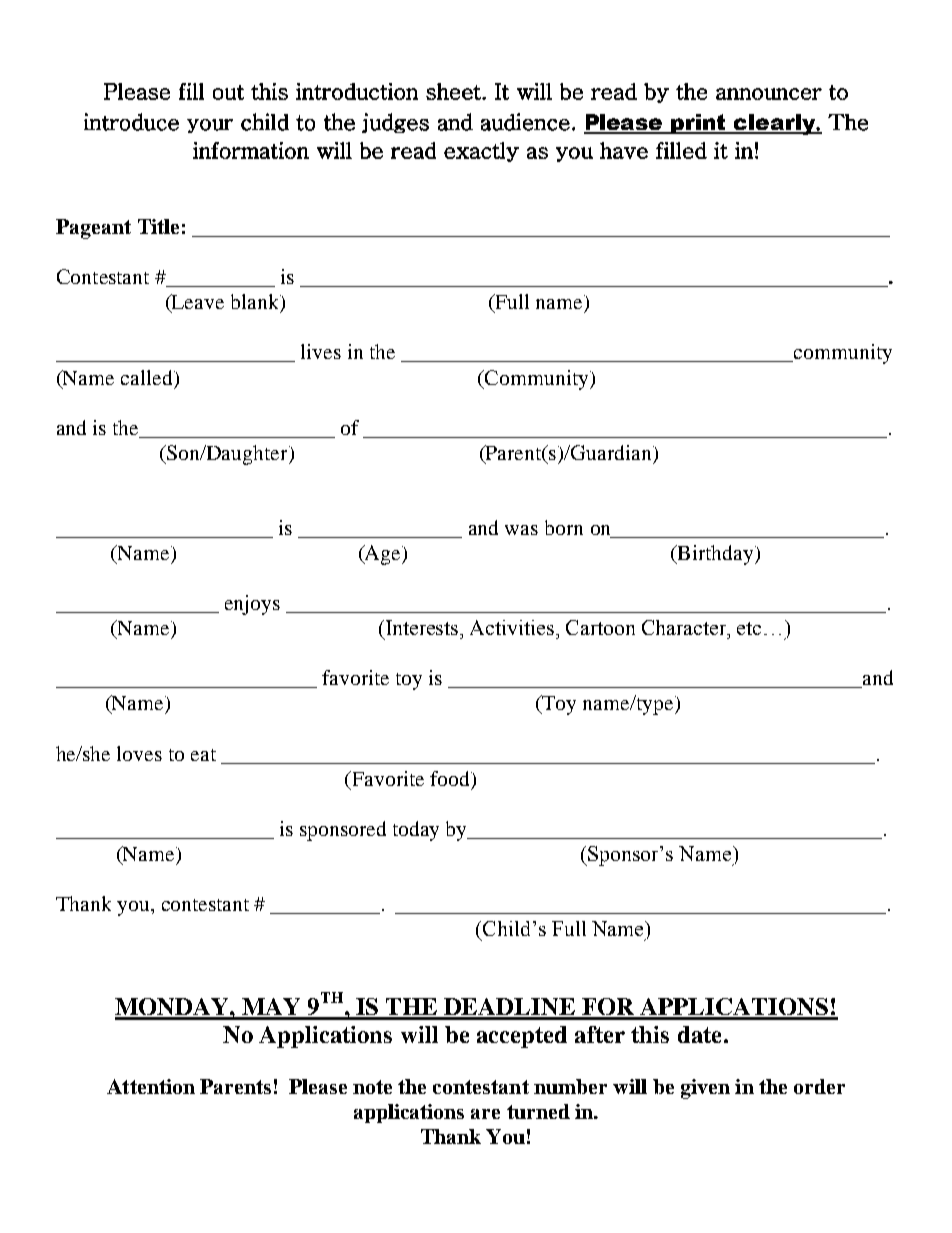 The image size is (952, 1233). Describe the element at coordinates (451, 778) in the image. I see `food` at that location.
